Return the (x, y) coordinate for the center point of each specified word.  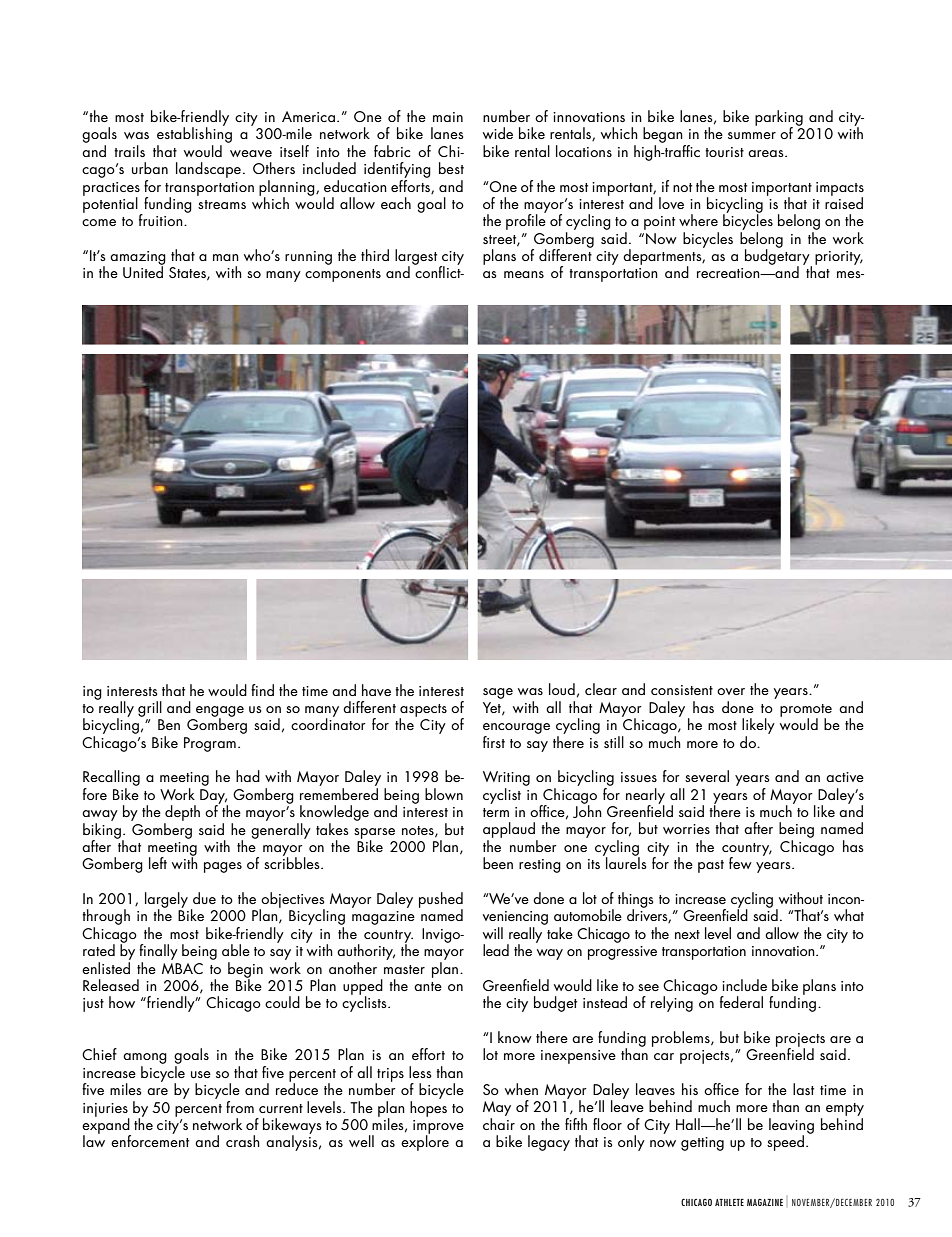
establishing (194, 135)
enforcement (150, 1140)
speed (785, 1143)
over (731, 691)
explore (425, 1142)
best (451, 168)
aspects (423, 711)
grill (150, 709)
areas (767, 153)
